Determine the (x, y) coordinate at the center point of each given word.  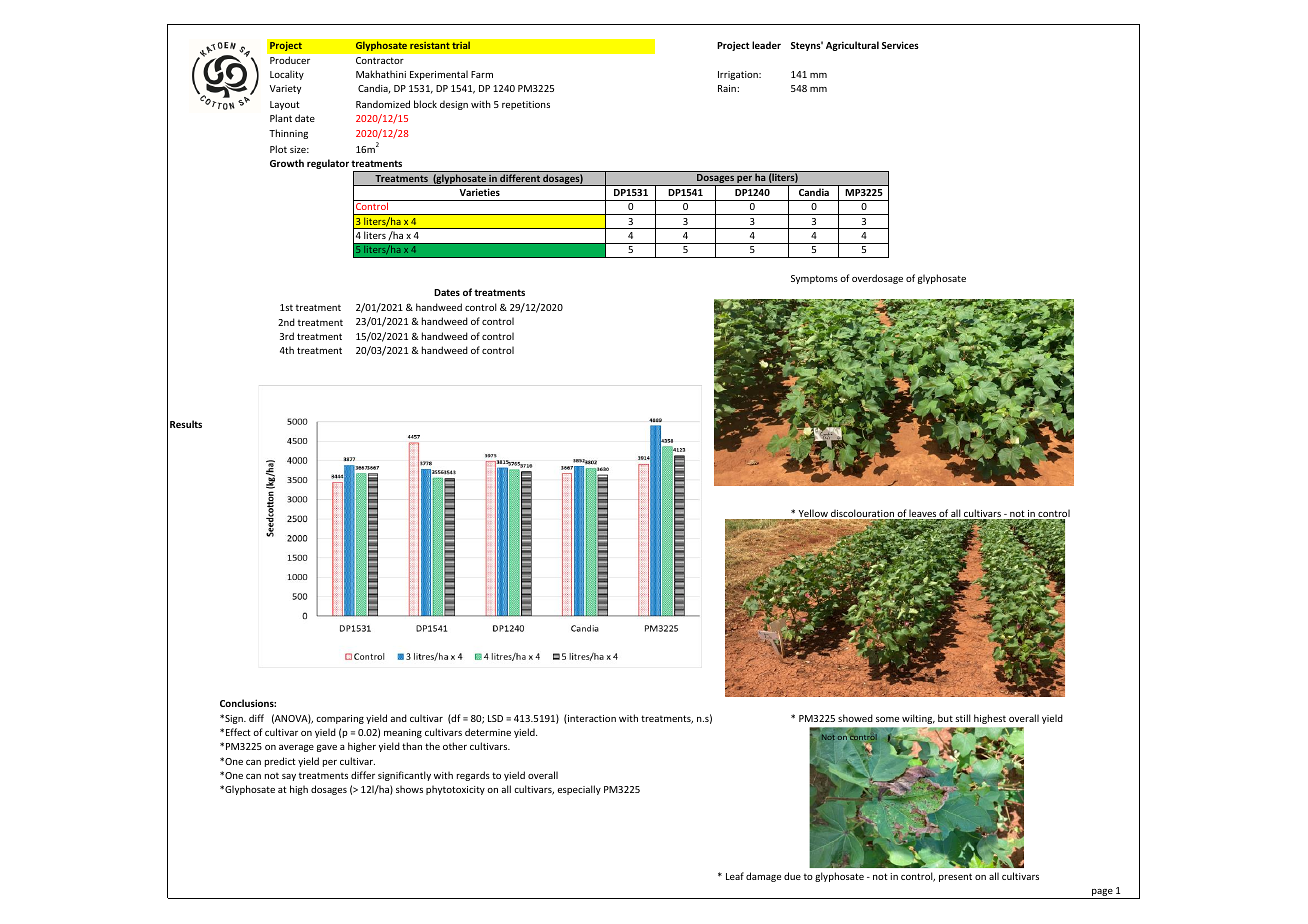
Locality (287, 75)
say (289, 777)
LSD (495, 718)
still (963, 718)
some (887, 719)
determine (488, 732)
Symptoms (814, 279)
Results (186, 424)
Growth (287, 163)
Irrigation (739, 75)
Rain (728, 88)
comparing (340, 719)
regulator (328, 164)
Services (900, 45)
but (945, 718)
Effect (238, 732)
